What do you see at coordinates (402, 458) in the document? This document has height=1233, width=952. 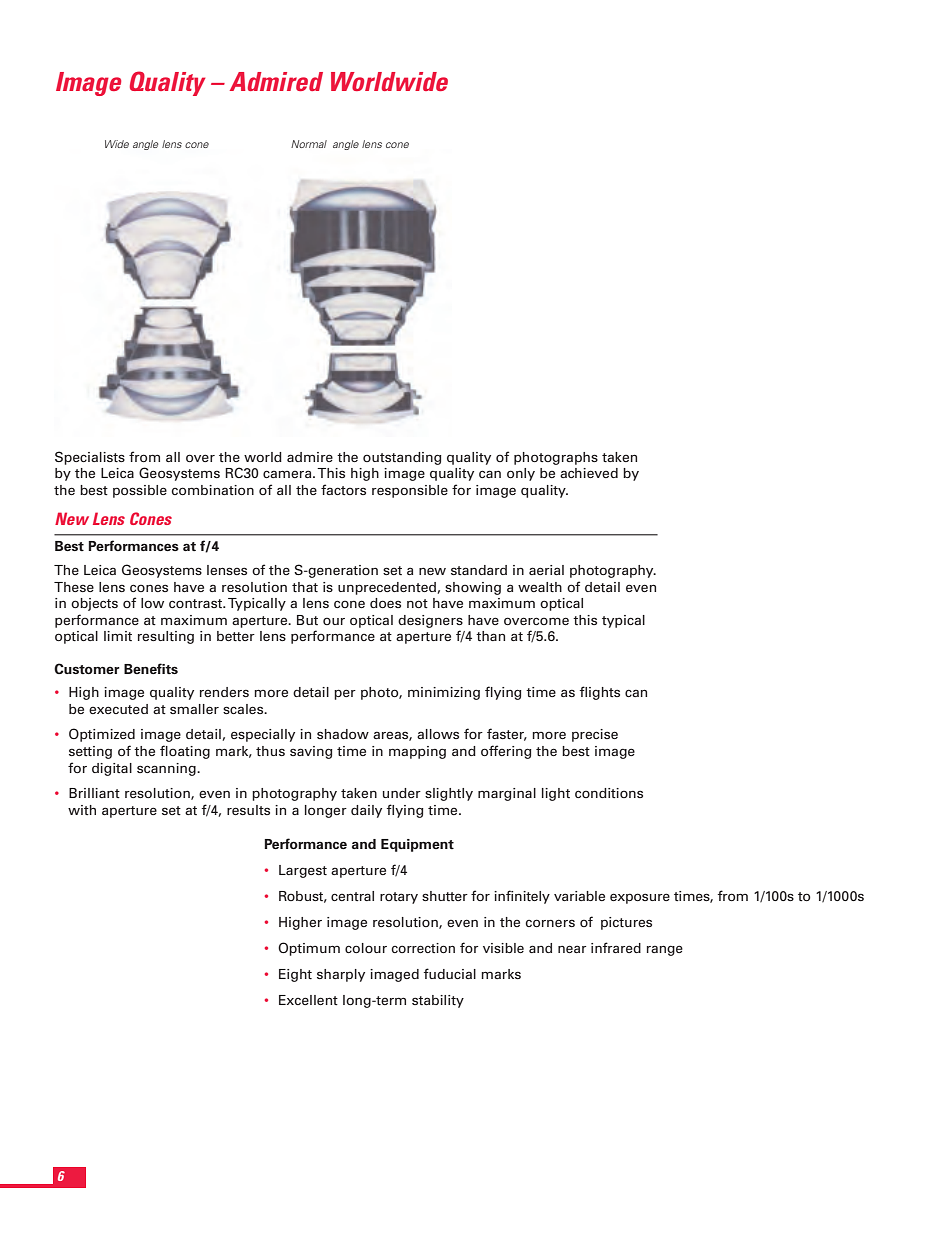 I see `outstanding` at bounding box center [402, 458].
